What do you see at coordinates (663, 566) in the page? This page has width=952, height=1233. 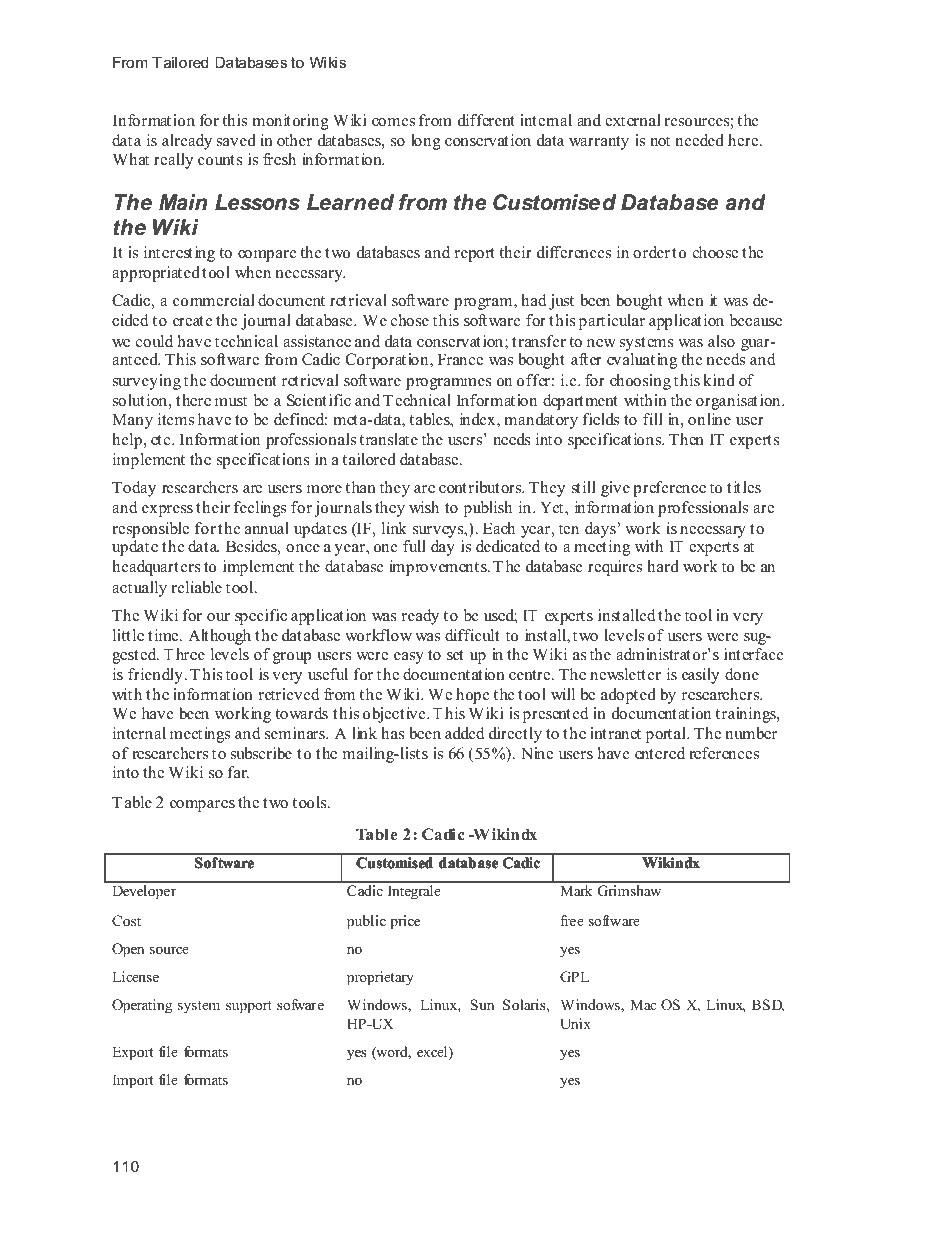 I see `hard` at bounding box center [663, 566].
